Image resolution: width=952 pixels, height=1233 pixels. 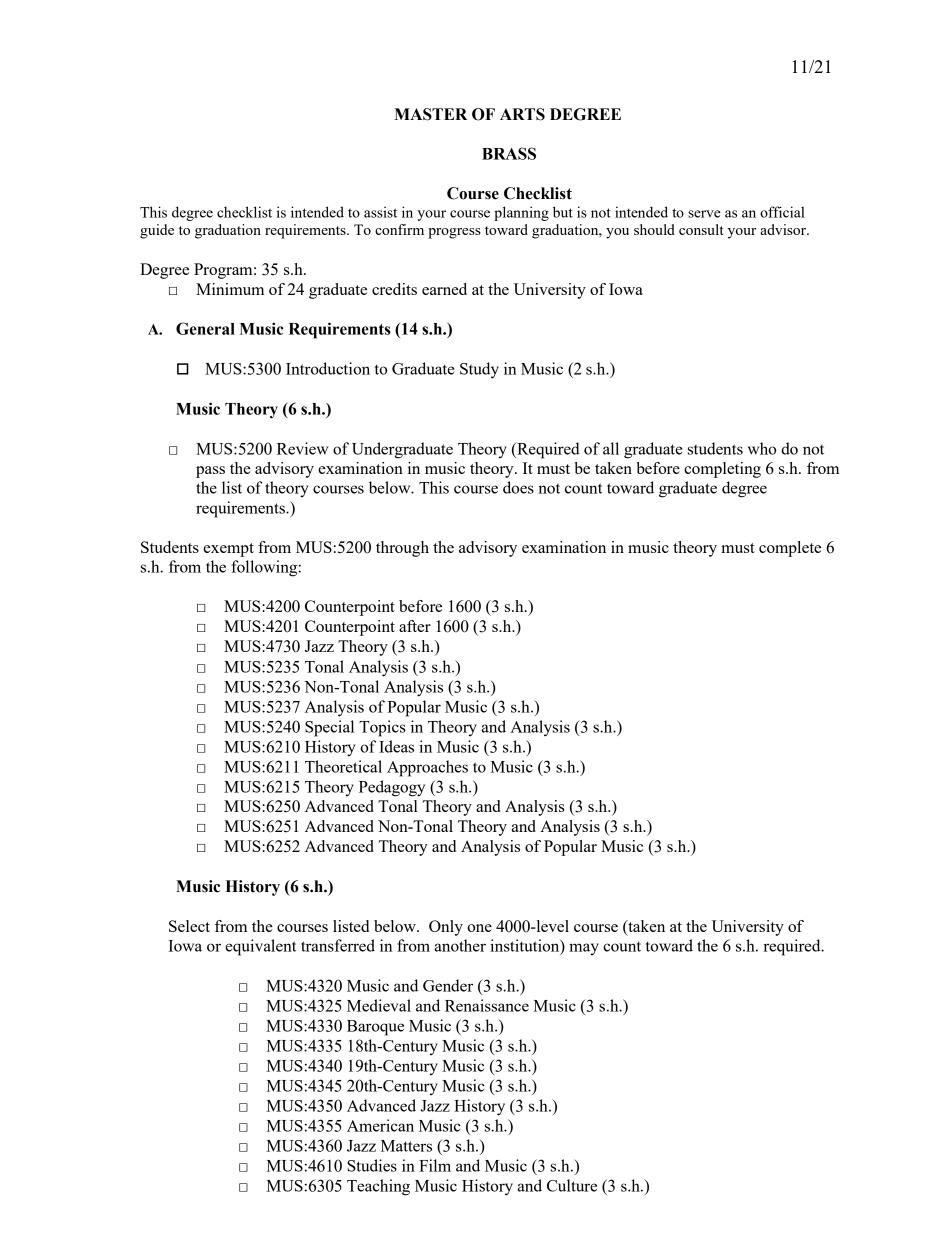 What do you see at coordinates (584, 949) in the image?
I see `may` at bounding box center [584, 949].
